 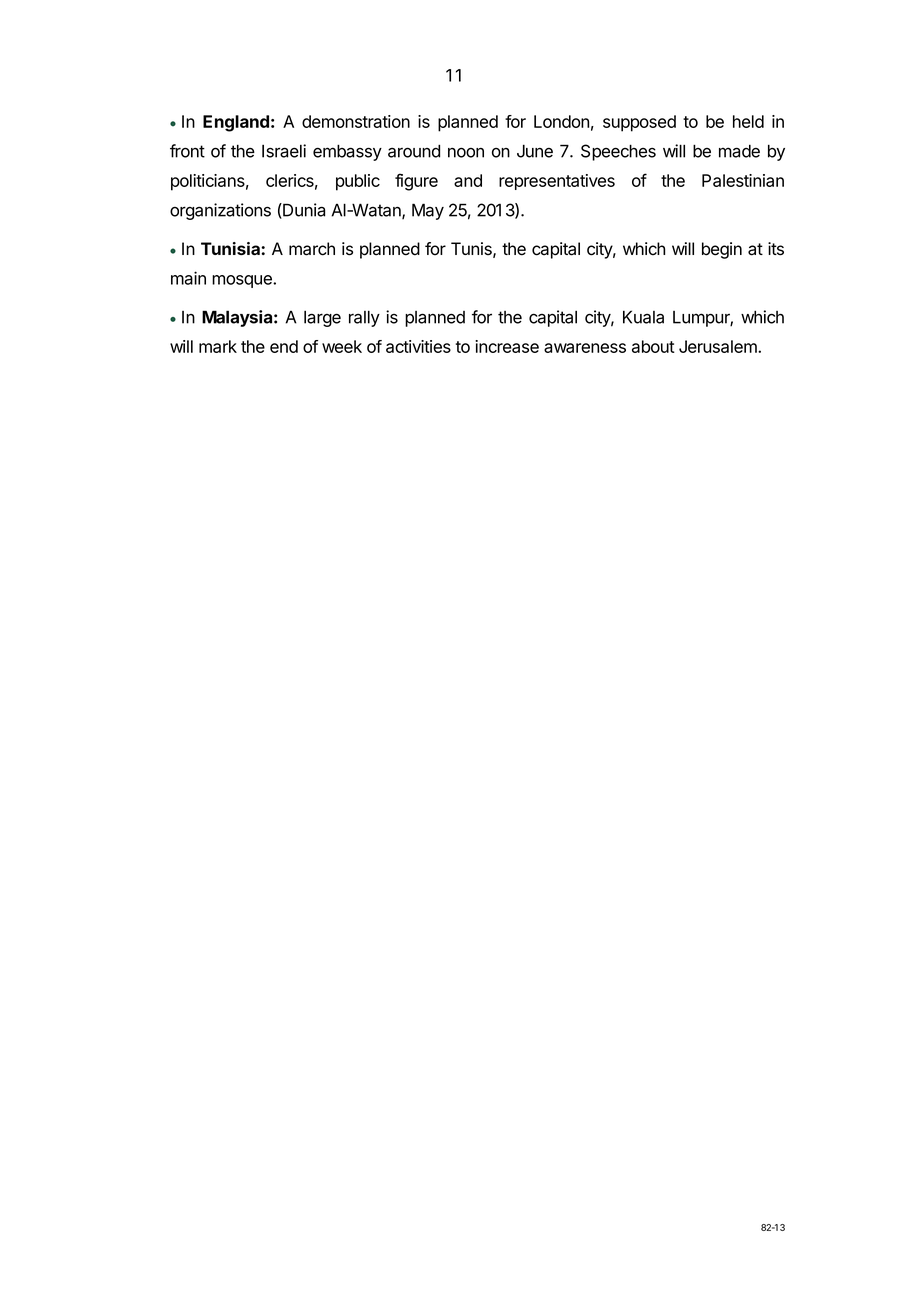 What do you see at coordinates (561, 121) in the screenshot?
I see `London` at bounding box center [561, 121].
